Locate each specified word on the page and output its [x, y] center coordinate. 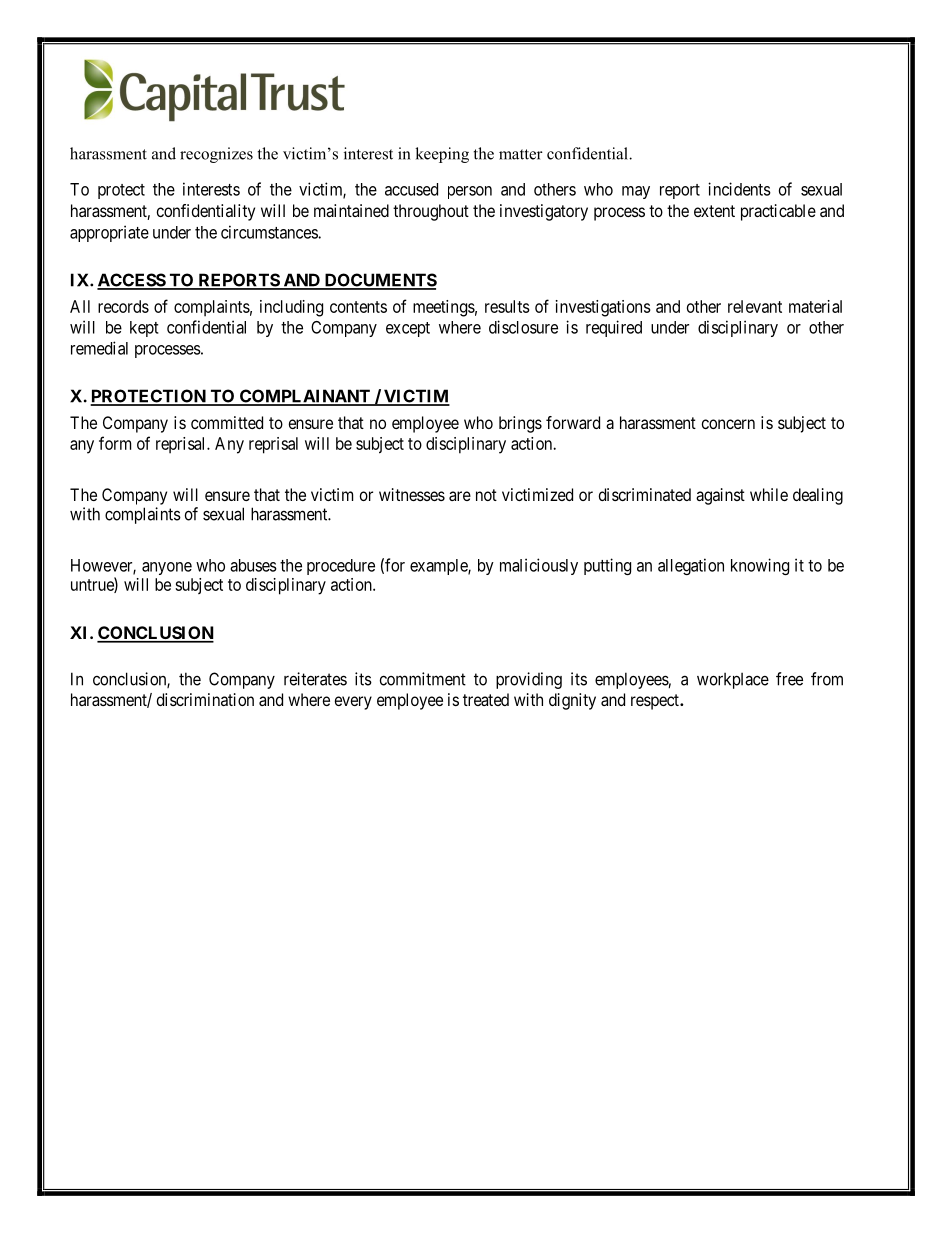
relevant [755, 306]
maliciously [539, 566]
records [123, 306]
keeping [442, 155]
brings [520, 424]
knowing [760, 566]
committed [227, 422]
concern [728, 424]
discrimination [205, 699]
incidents [739, 189]
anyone [167, 568]
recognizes [216, 155]
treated [486, 699]
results [507, 306]
